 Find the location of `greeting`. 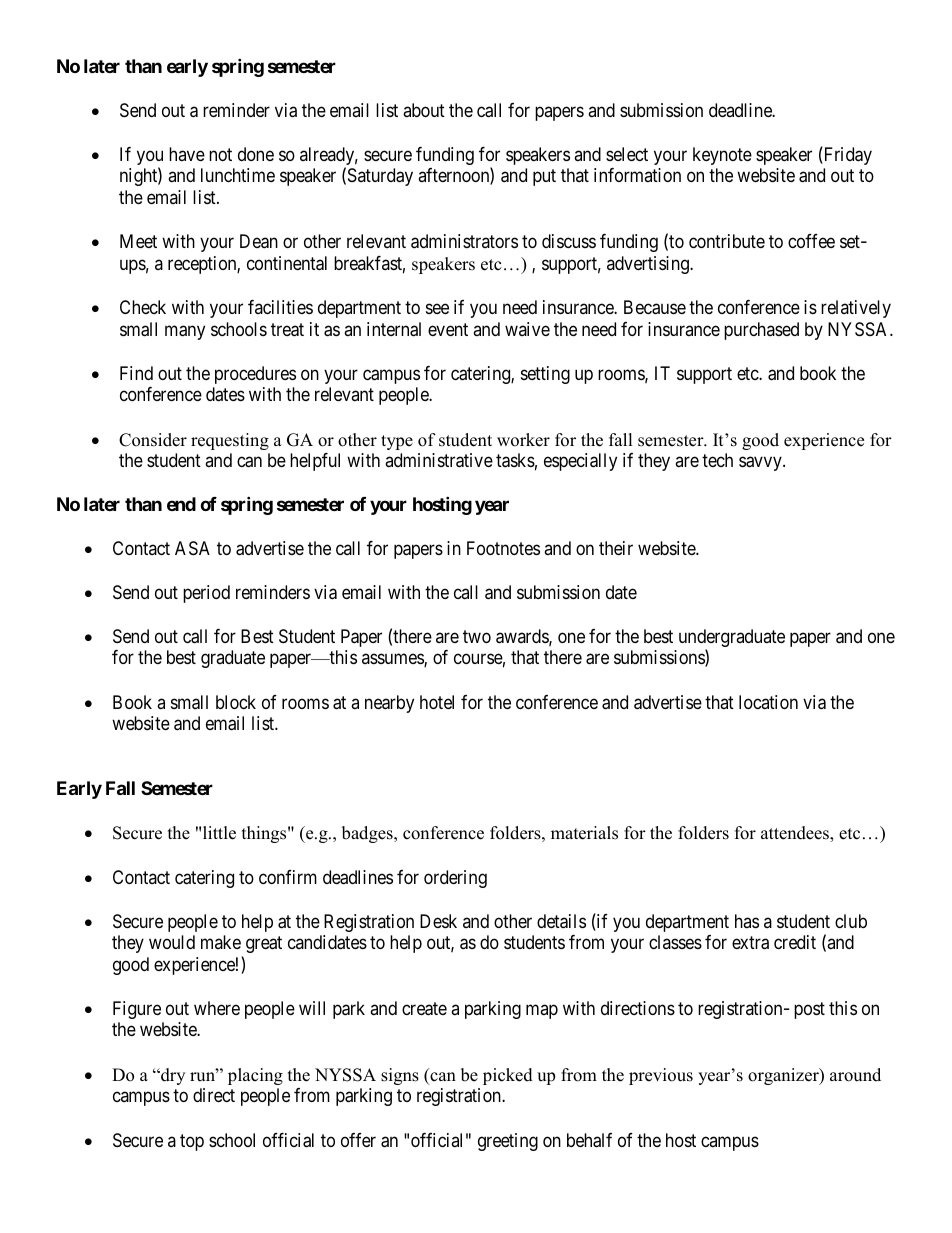

greeting is located at coordinates (508, 1142).
